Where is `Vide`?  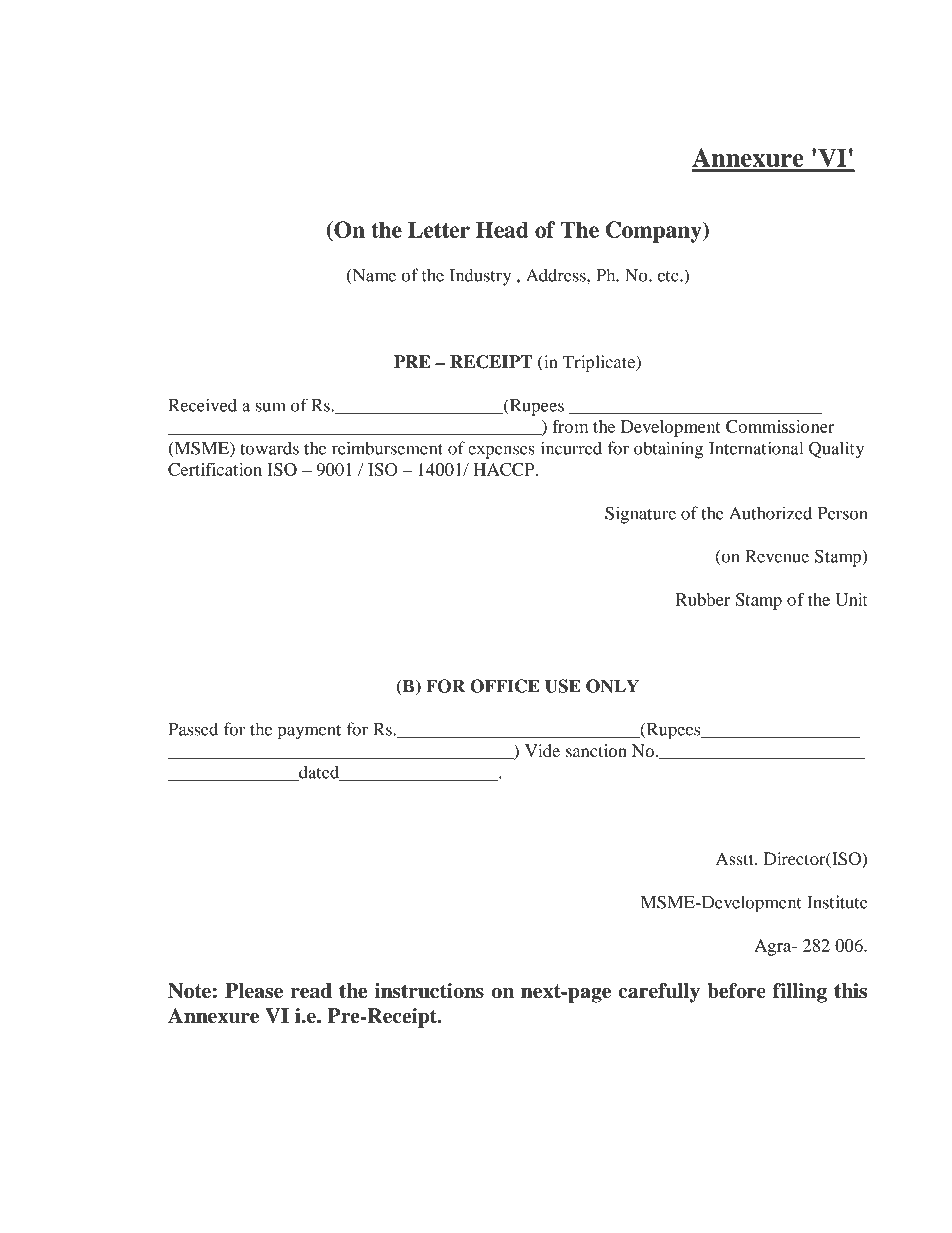 Vide is located at coordinates (542, 750).
